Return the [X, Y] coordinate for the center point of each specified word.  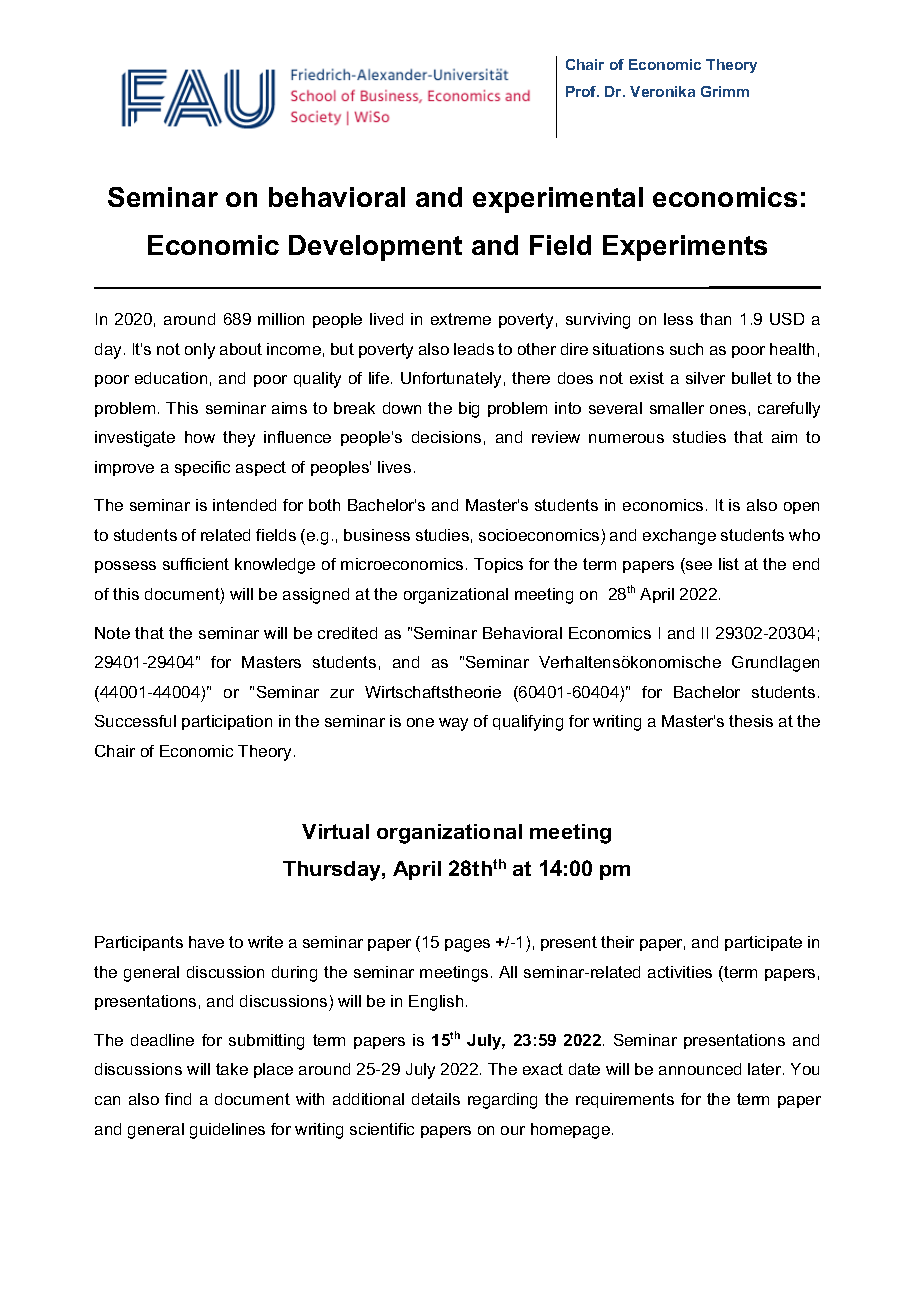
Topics [498, 565]
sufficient [196, 564]
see [698, 567]
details [436, 1099]
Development [375, 248]
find [178, 1099]
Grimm [725, 91]
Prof [582, 91]
